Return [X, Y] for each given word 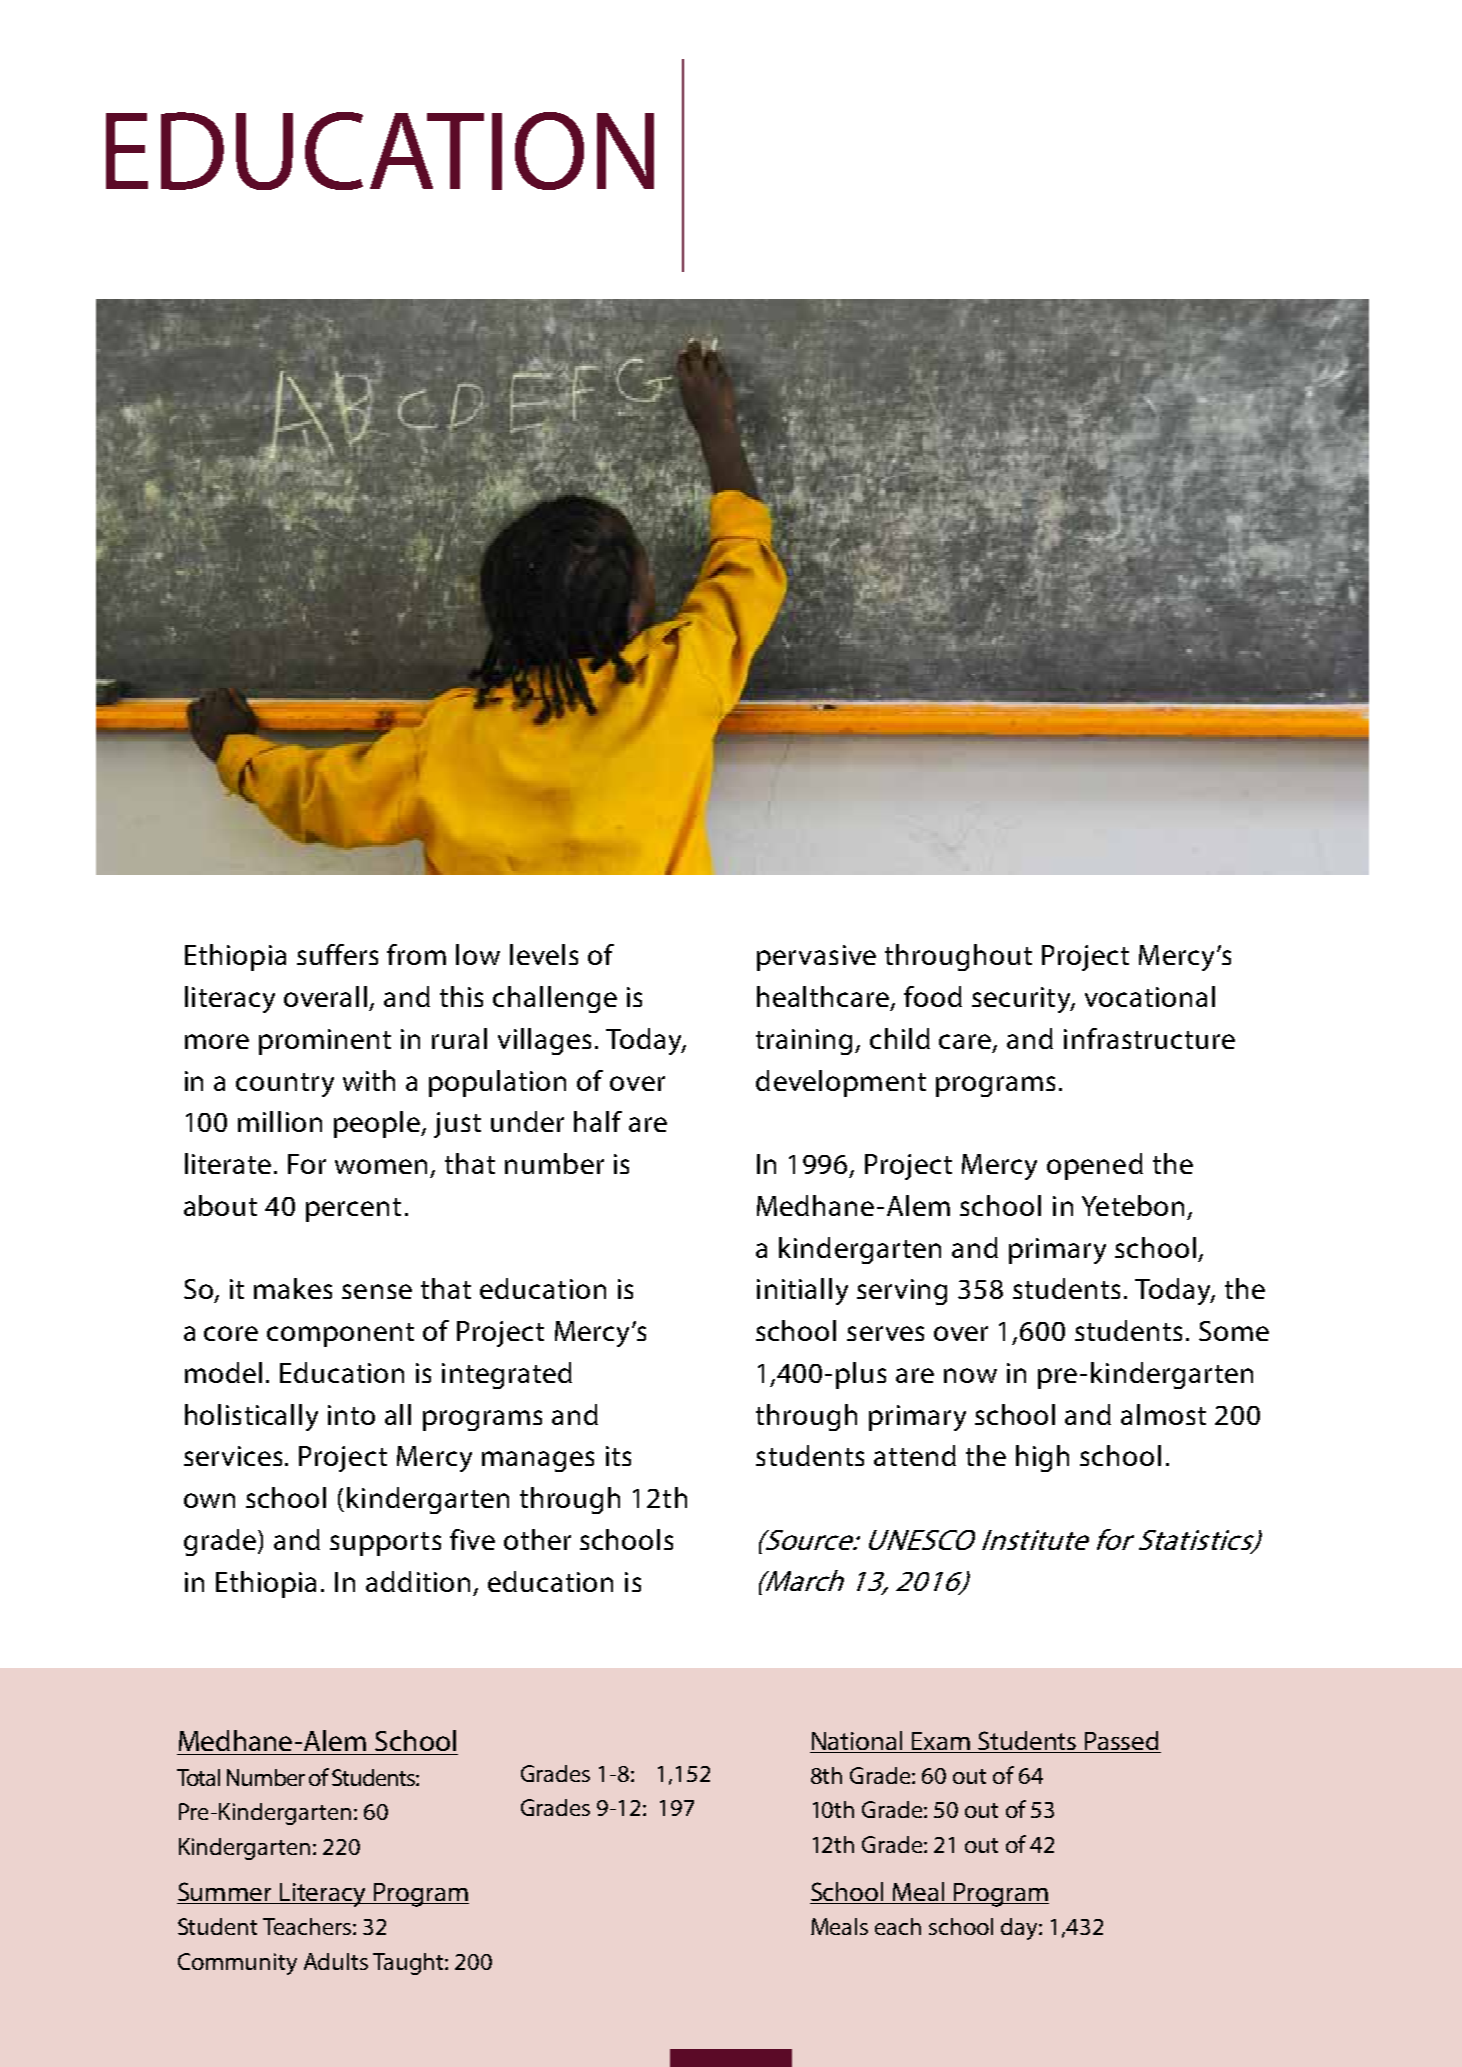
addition [418, 1581]
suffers [337, 954]
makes [293, 1288]
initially [802, 1291]
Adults [336, 1961]
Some [1234, 1331]
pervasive [816, 958]
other [537, 1539]
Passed [1121, 1740]
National [857, 1740]
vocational [1150, 996]
